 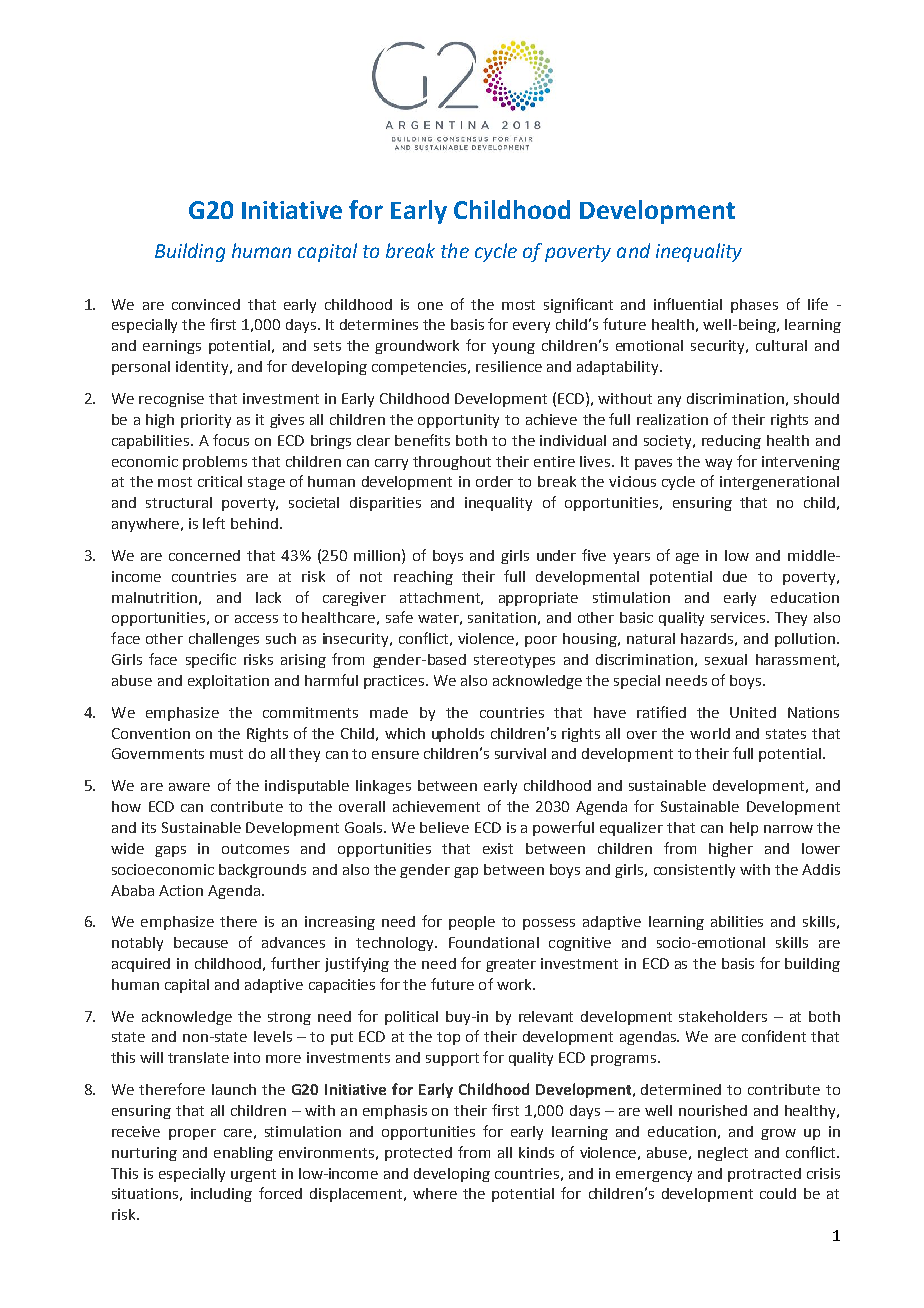 What do you see at coordinates (472, 923) in the screenshot?
I see `people` at bounding box center [472, 923].
